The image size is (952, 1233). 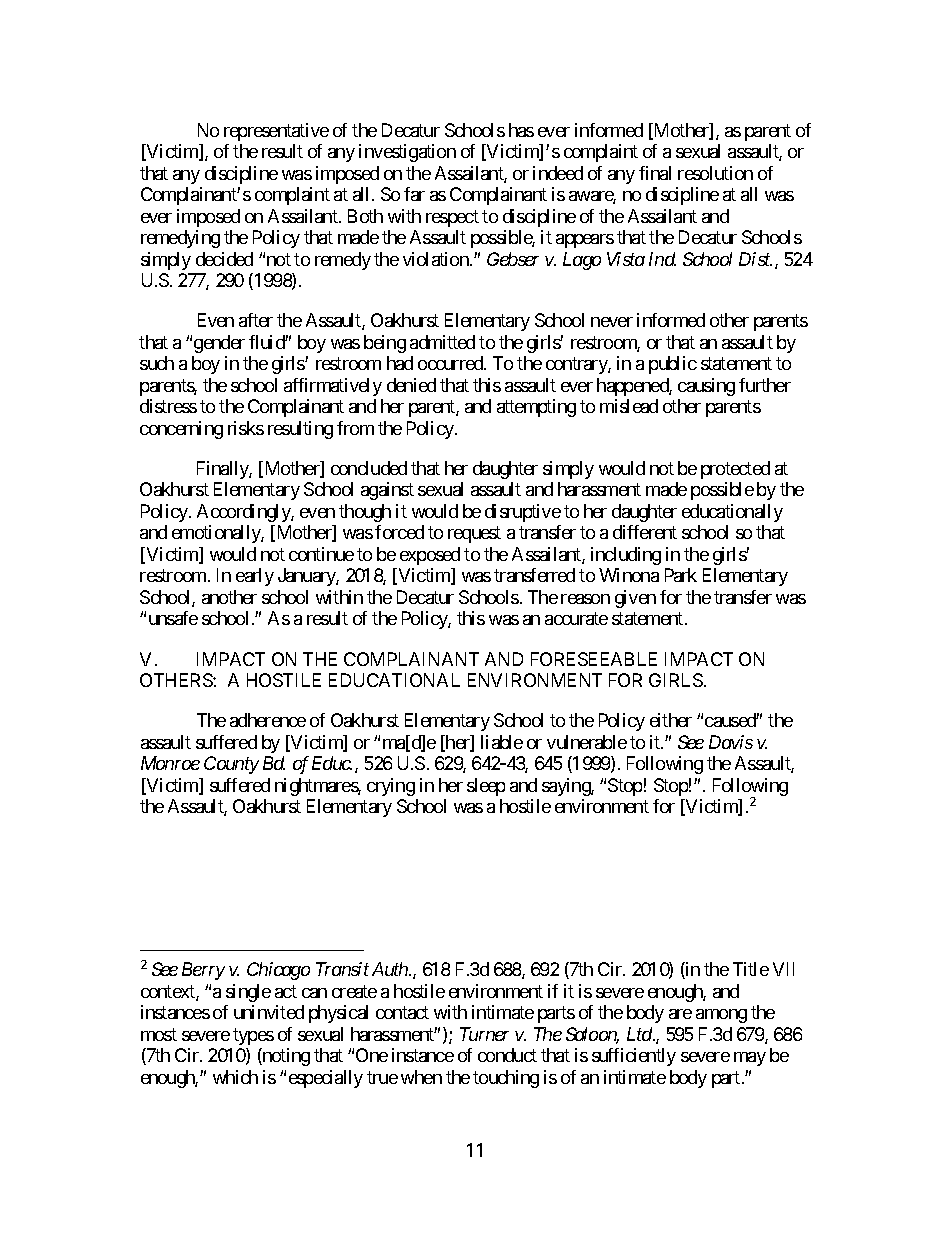 What do you see at coordinates (407, 153) in the image?
I see `investigation` at bounding box center [407, 153].
